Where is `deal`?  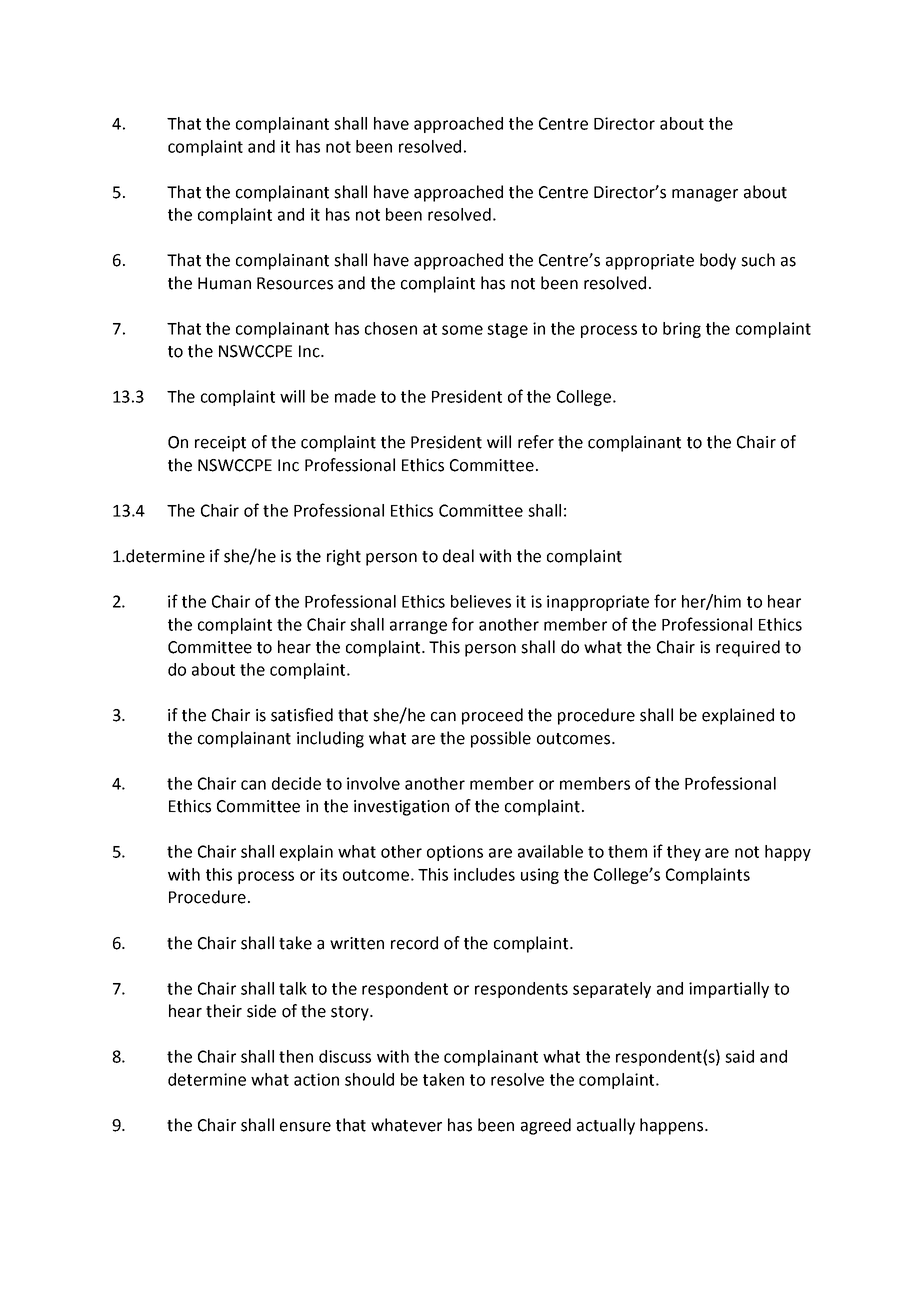
deal is located at coordinates (458, 556).
